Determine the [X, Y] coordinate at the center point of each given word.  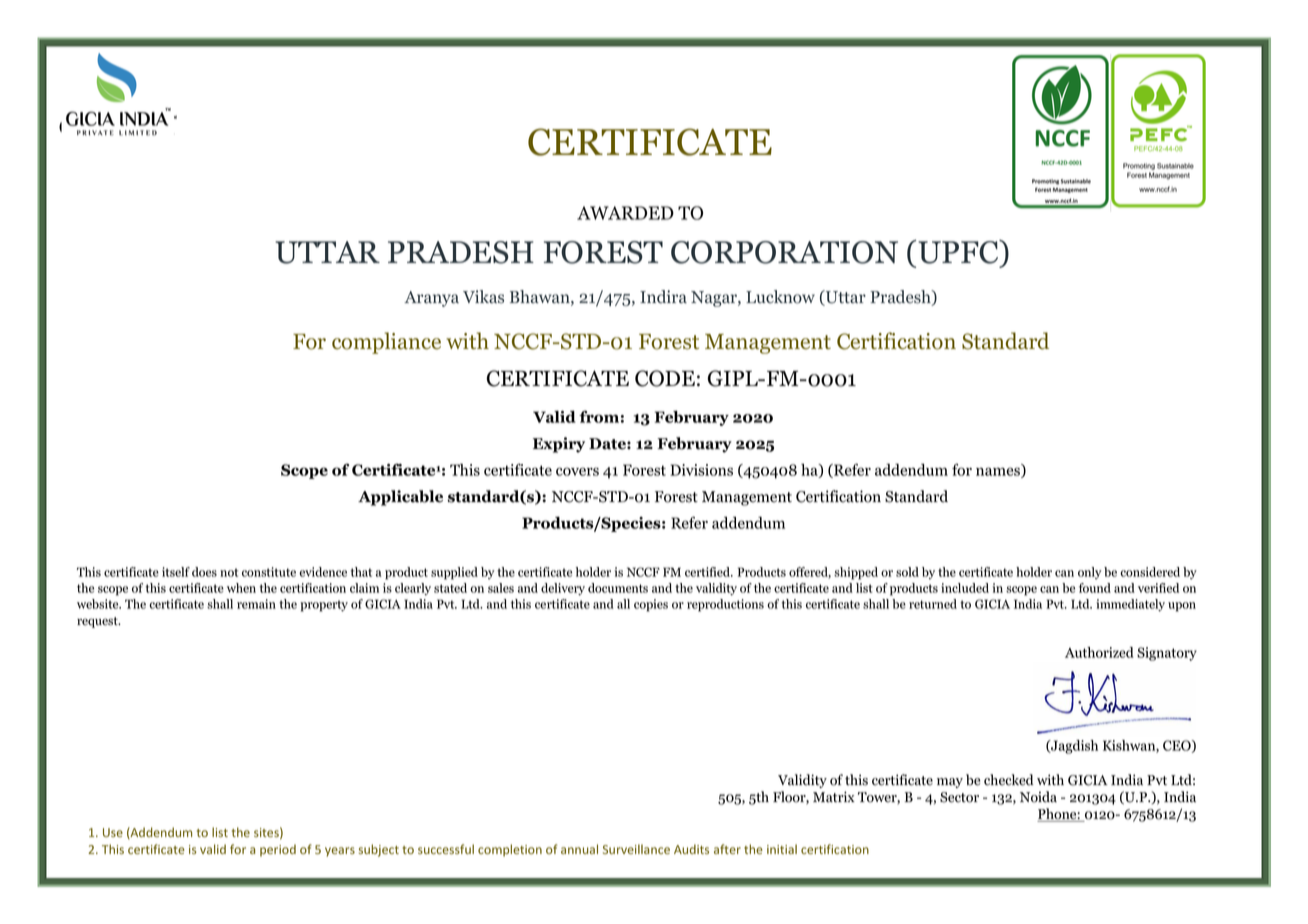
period [278, 850]
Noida [1038, 797]
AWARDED [625, 213]
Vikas [483, 297]
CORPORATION [784, 252]
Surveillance [636, 849]
